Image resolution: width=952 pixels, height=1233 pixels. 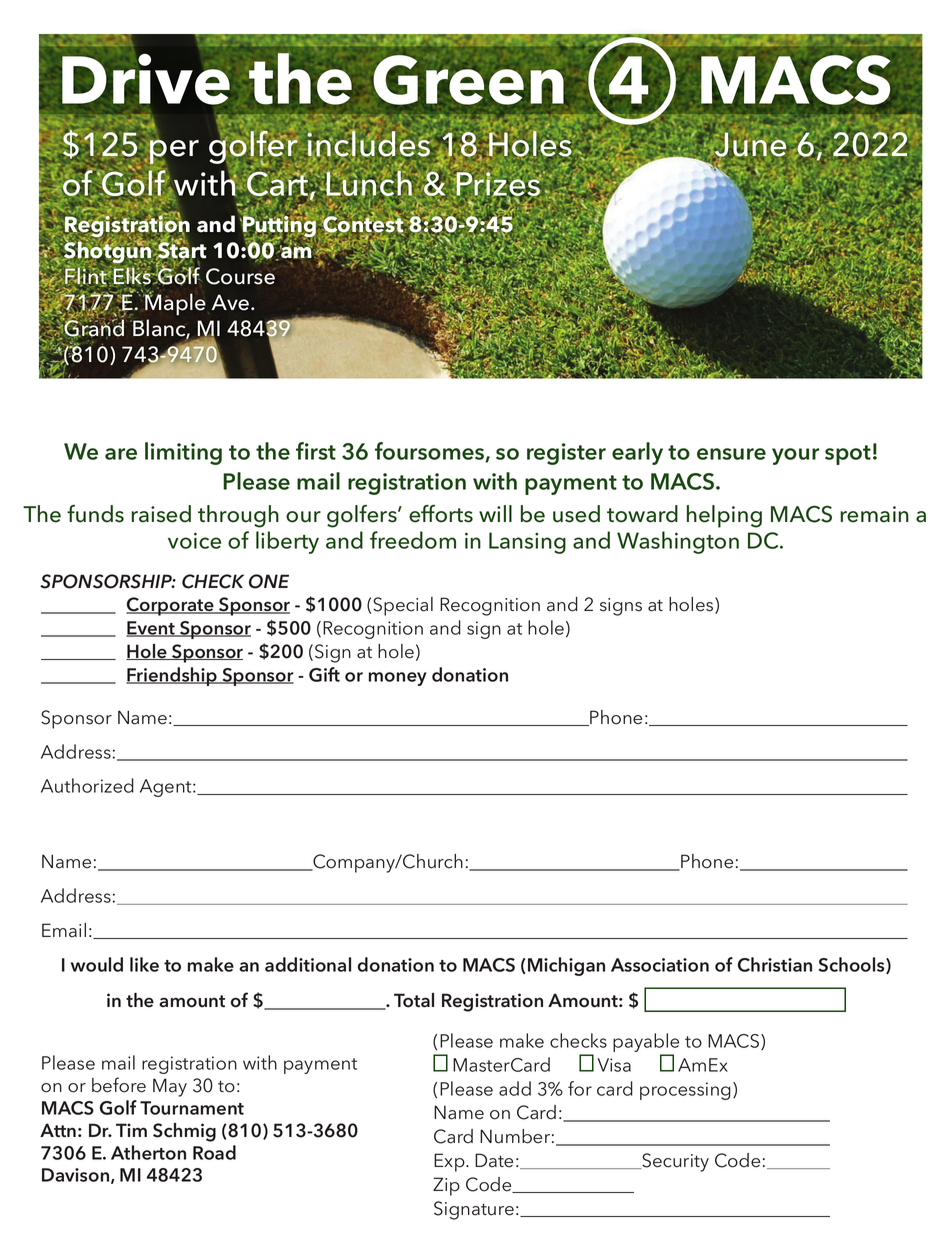 What do you see at coordinates (146, 79) in the screenshot?
I see `Drive` at bounding box center [146, 79].
